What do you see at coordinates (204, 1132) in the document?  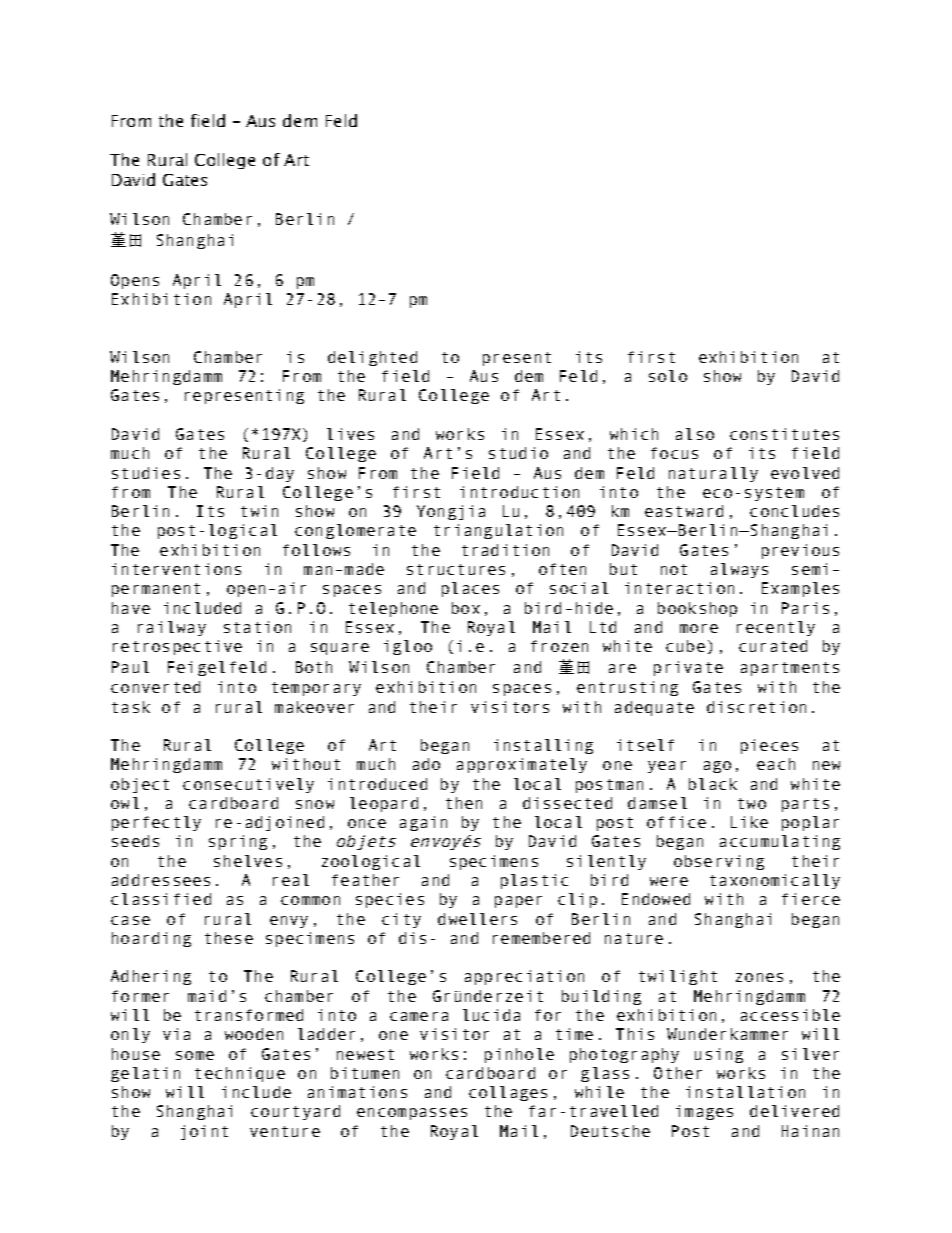 I see `joint` at bounding box center [204, 1132].
